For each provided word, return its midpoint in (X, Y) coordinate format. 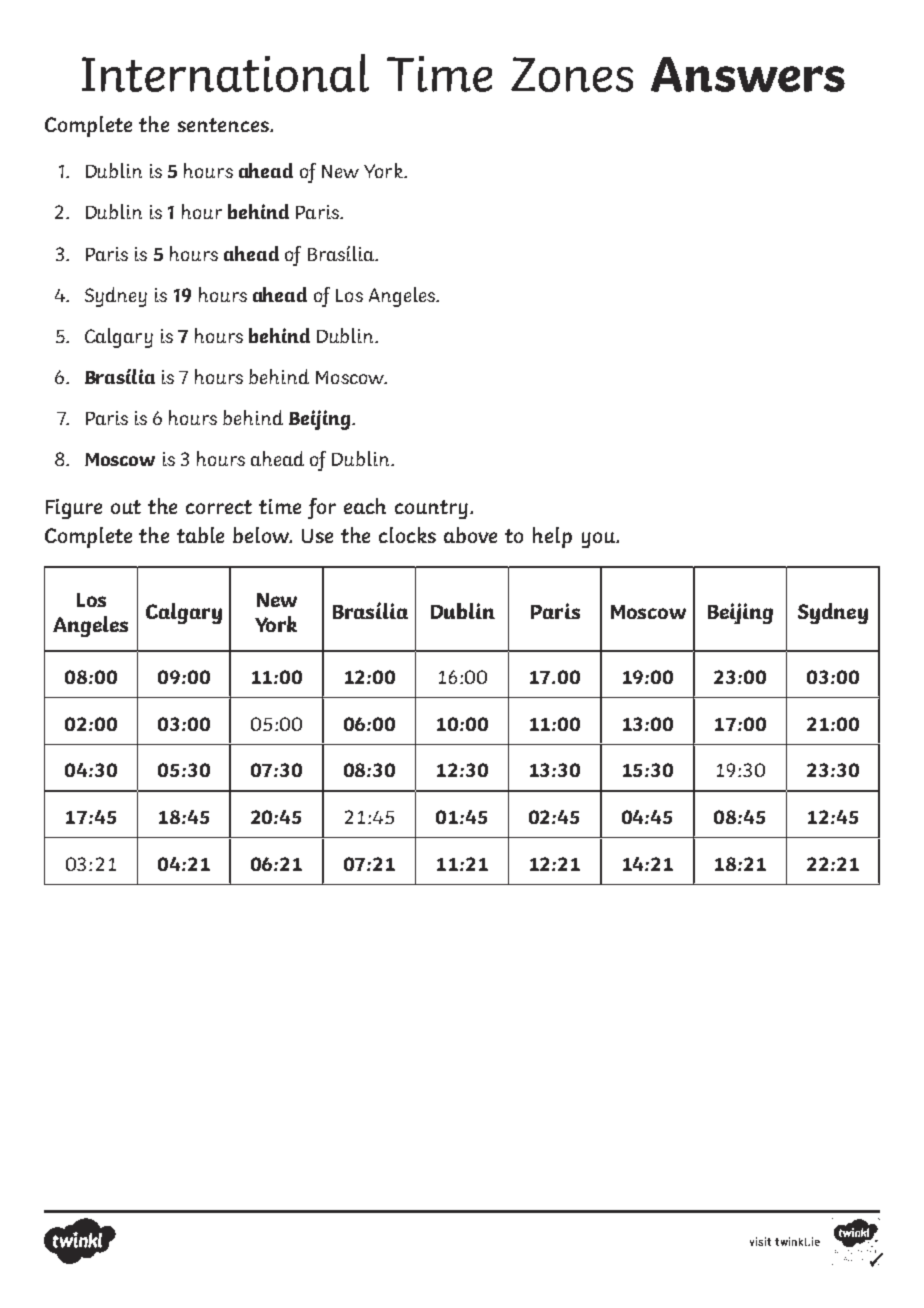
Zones (572, 74)
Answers (748, 74)
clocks (407, 535)
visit (760, 1241)
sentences (224, 125)
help (552, 537)
